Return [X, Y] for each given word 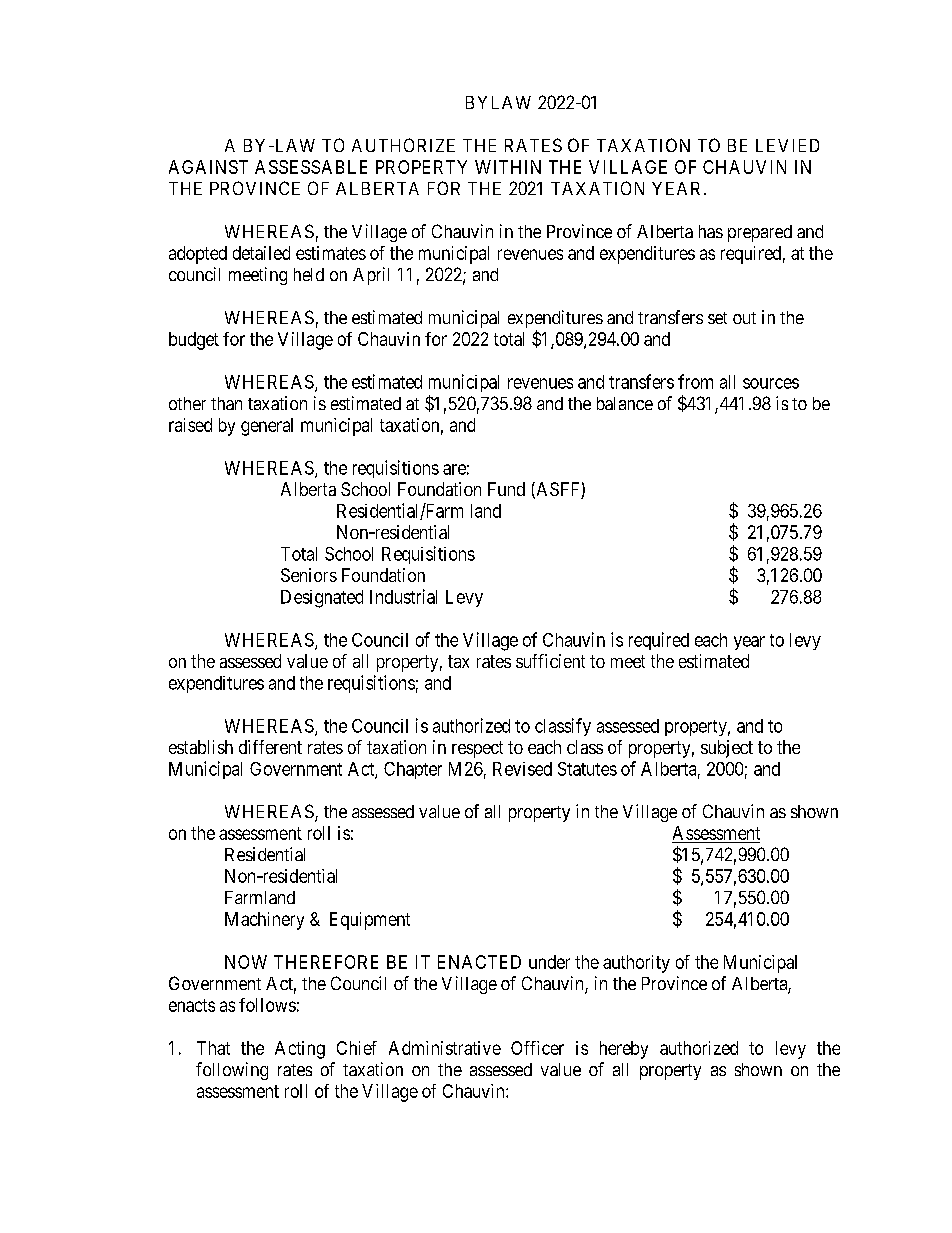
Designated [322, 599]
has [711, 231]
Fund [506, 489]
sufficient [550, 661]
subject [727, 749]
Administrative [445, 1048]
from [695, 381]
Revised [522, 769]
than [226, 403]
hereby [624, 1050]
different [270, 747]
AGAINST [208, 167]
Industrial [403, 596]
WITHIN [508, 167]
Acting [300, 1050]
